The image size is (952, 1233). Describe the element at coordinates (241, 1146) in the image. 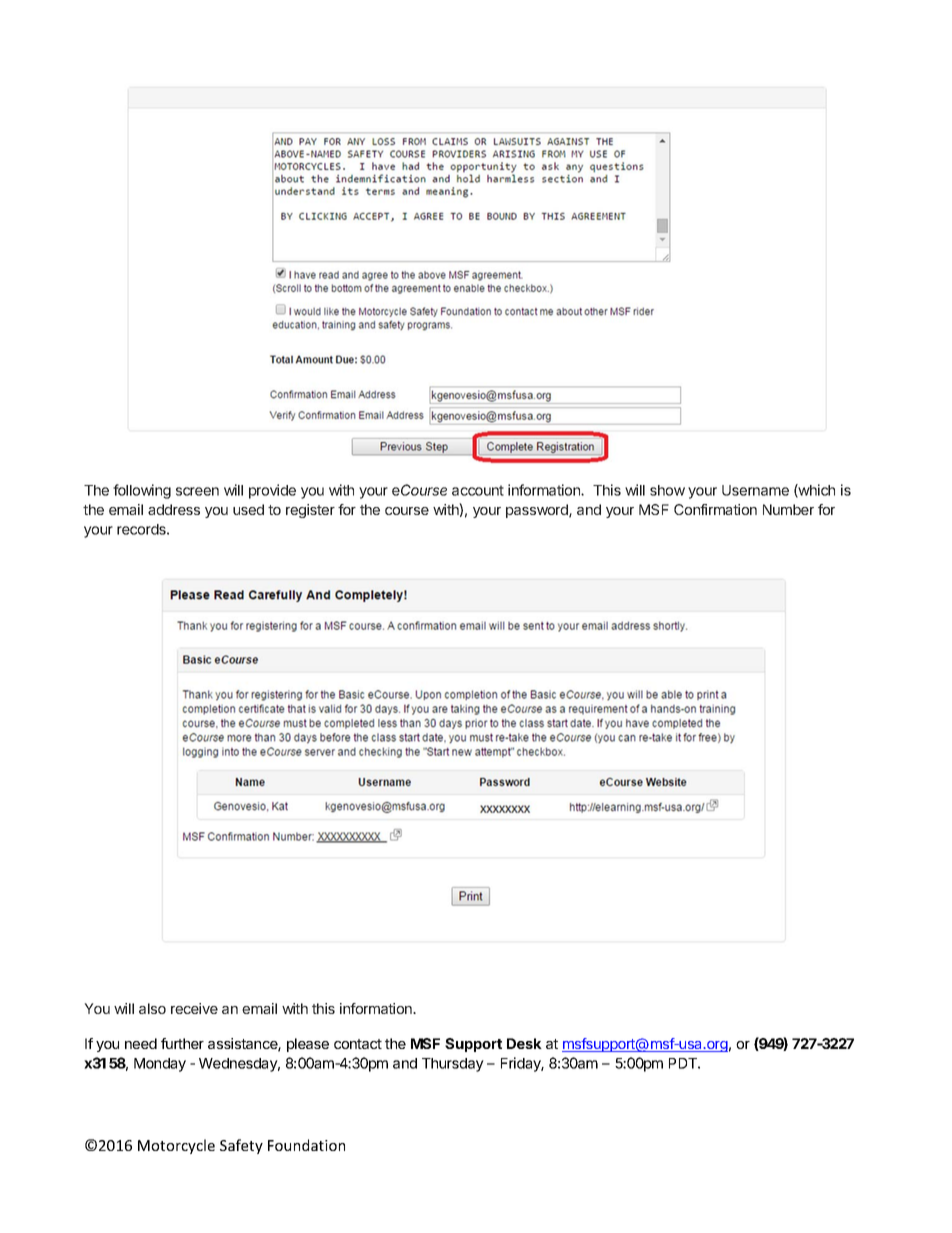

I see `Safety` at that location.
